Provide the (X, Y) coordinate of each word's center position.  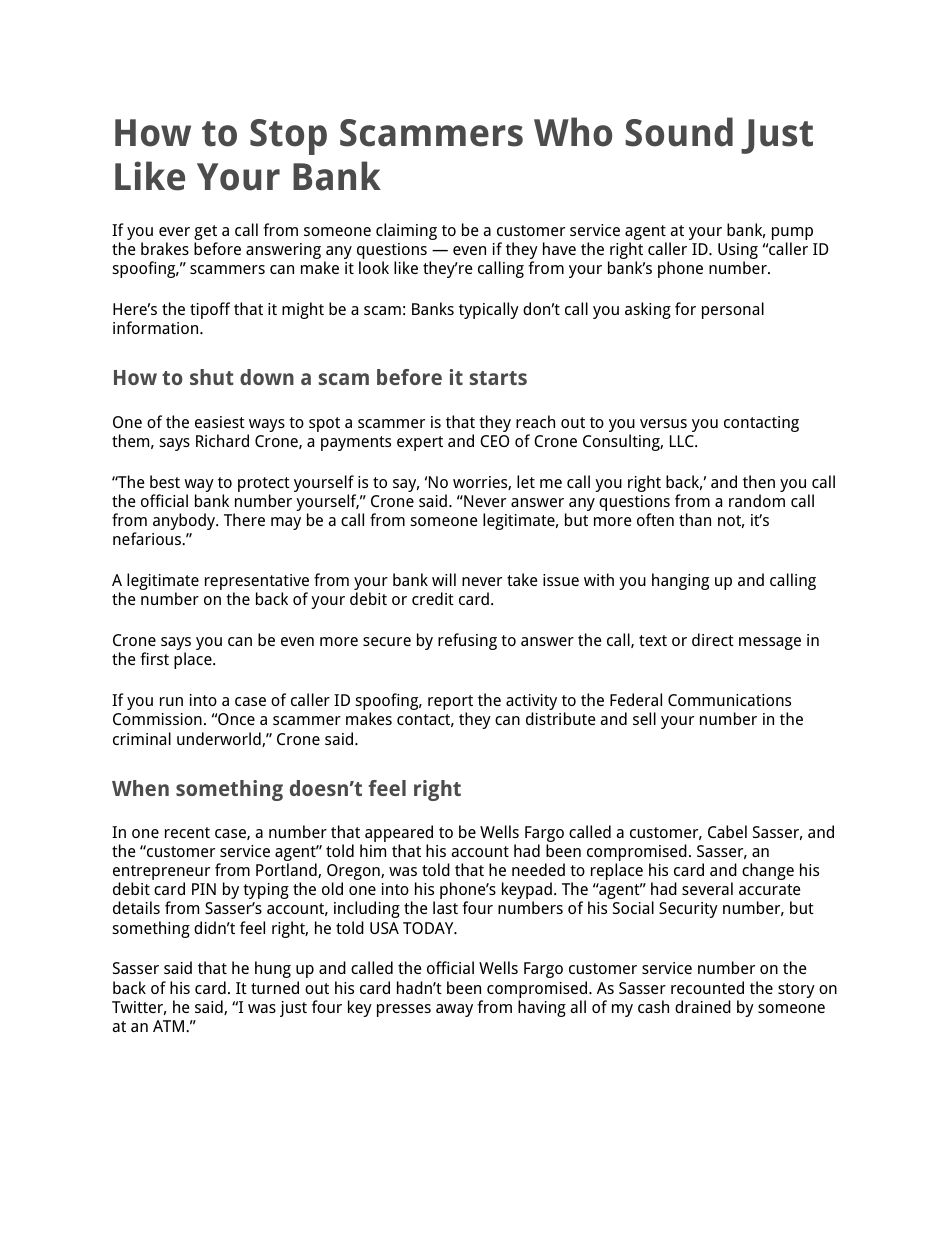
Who (573, 132)
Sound (679, 132)
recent (187, 832)
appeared (399, 835)
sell (644, 718)
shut (212, 377)
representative (257, 583)
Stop (288, 137)
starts (498, 378)
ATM (170, 1026)
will (444, 579)
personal (733, 310)
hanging (680, 581)
